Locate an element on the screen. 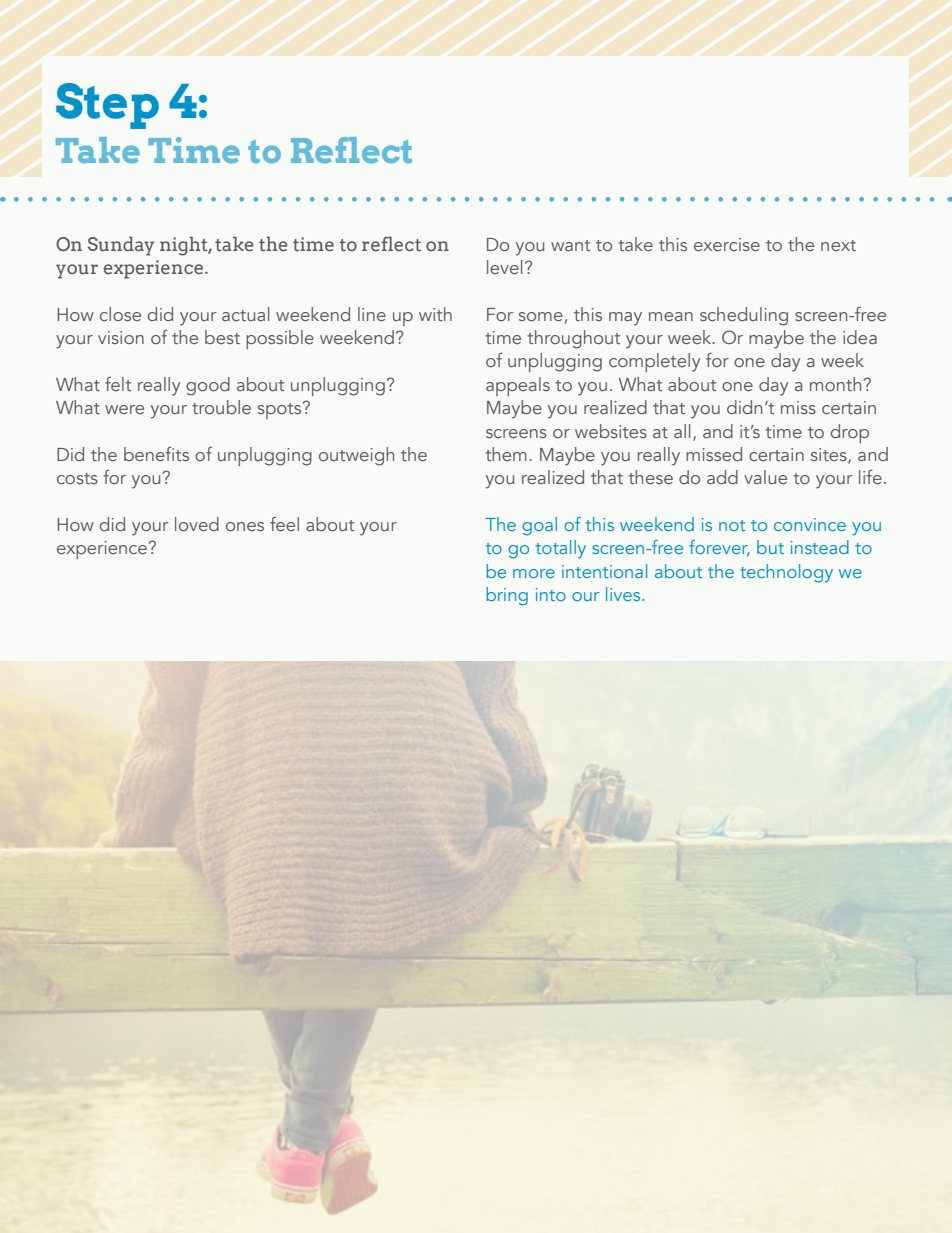 This screenshot has width=952, height=1233. loved is located at coordinates (197, 524).
